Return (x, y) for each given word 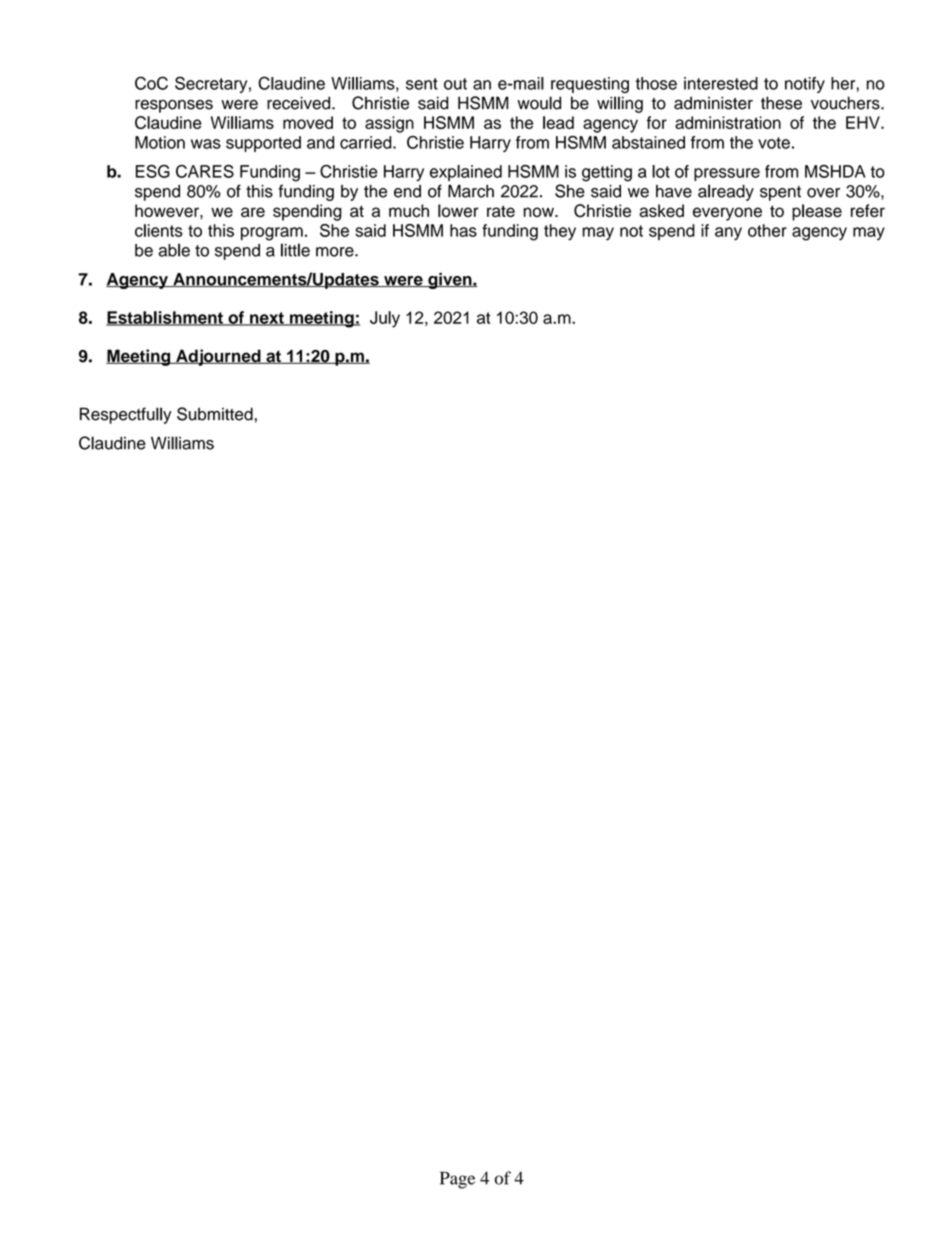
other (767, 230)
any (728, 234)
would (539, 103)
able (174, 250)
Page (457, 1180)
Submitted (215, 414)
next (267, 319)
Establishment (165, 318)
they (560, 232)
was (206, 144)
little (295, 250)
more (336, 252)
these (781, 103)
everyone (727, 214)
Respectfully (126, 415)
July (385, 319)
